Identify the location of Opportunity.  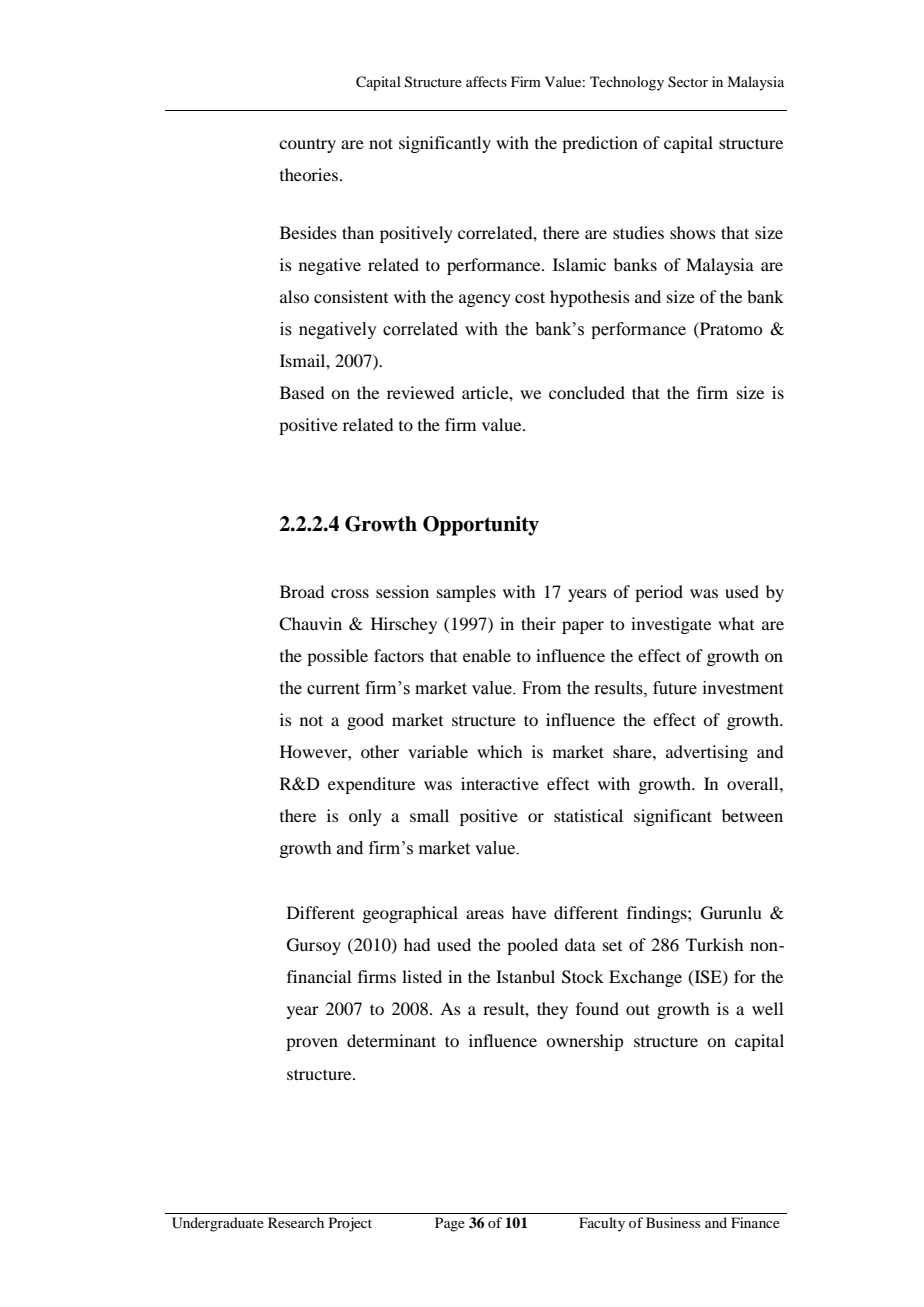
(481, 526).
